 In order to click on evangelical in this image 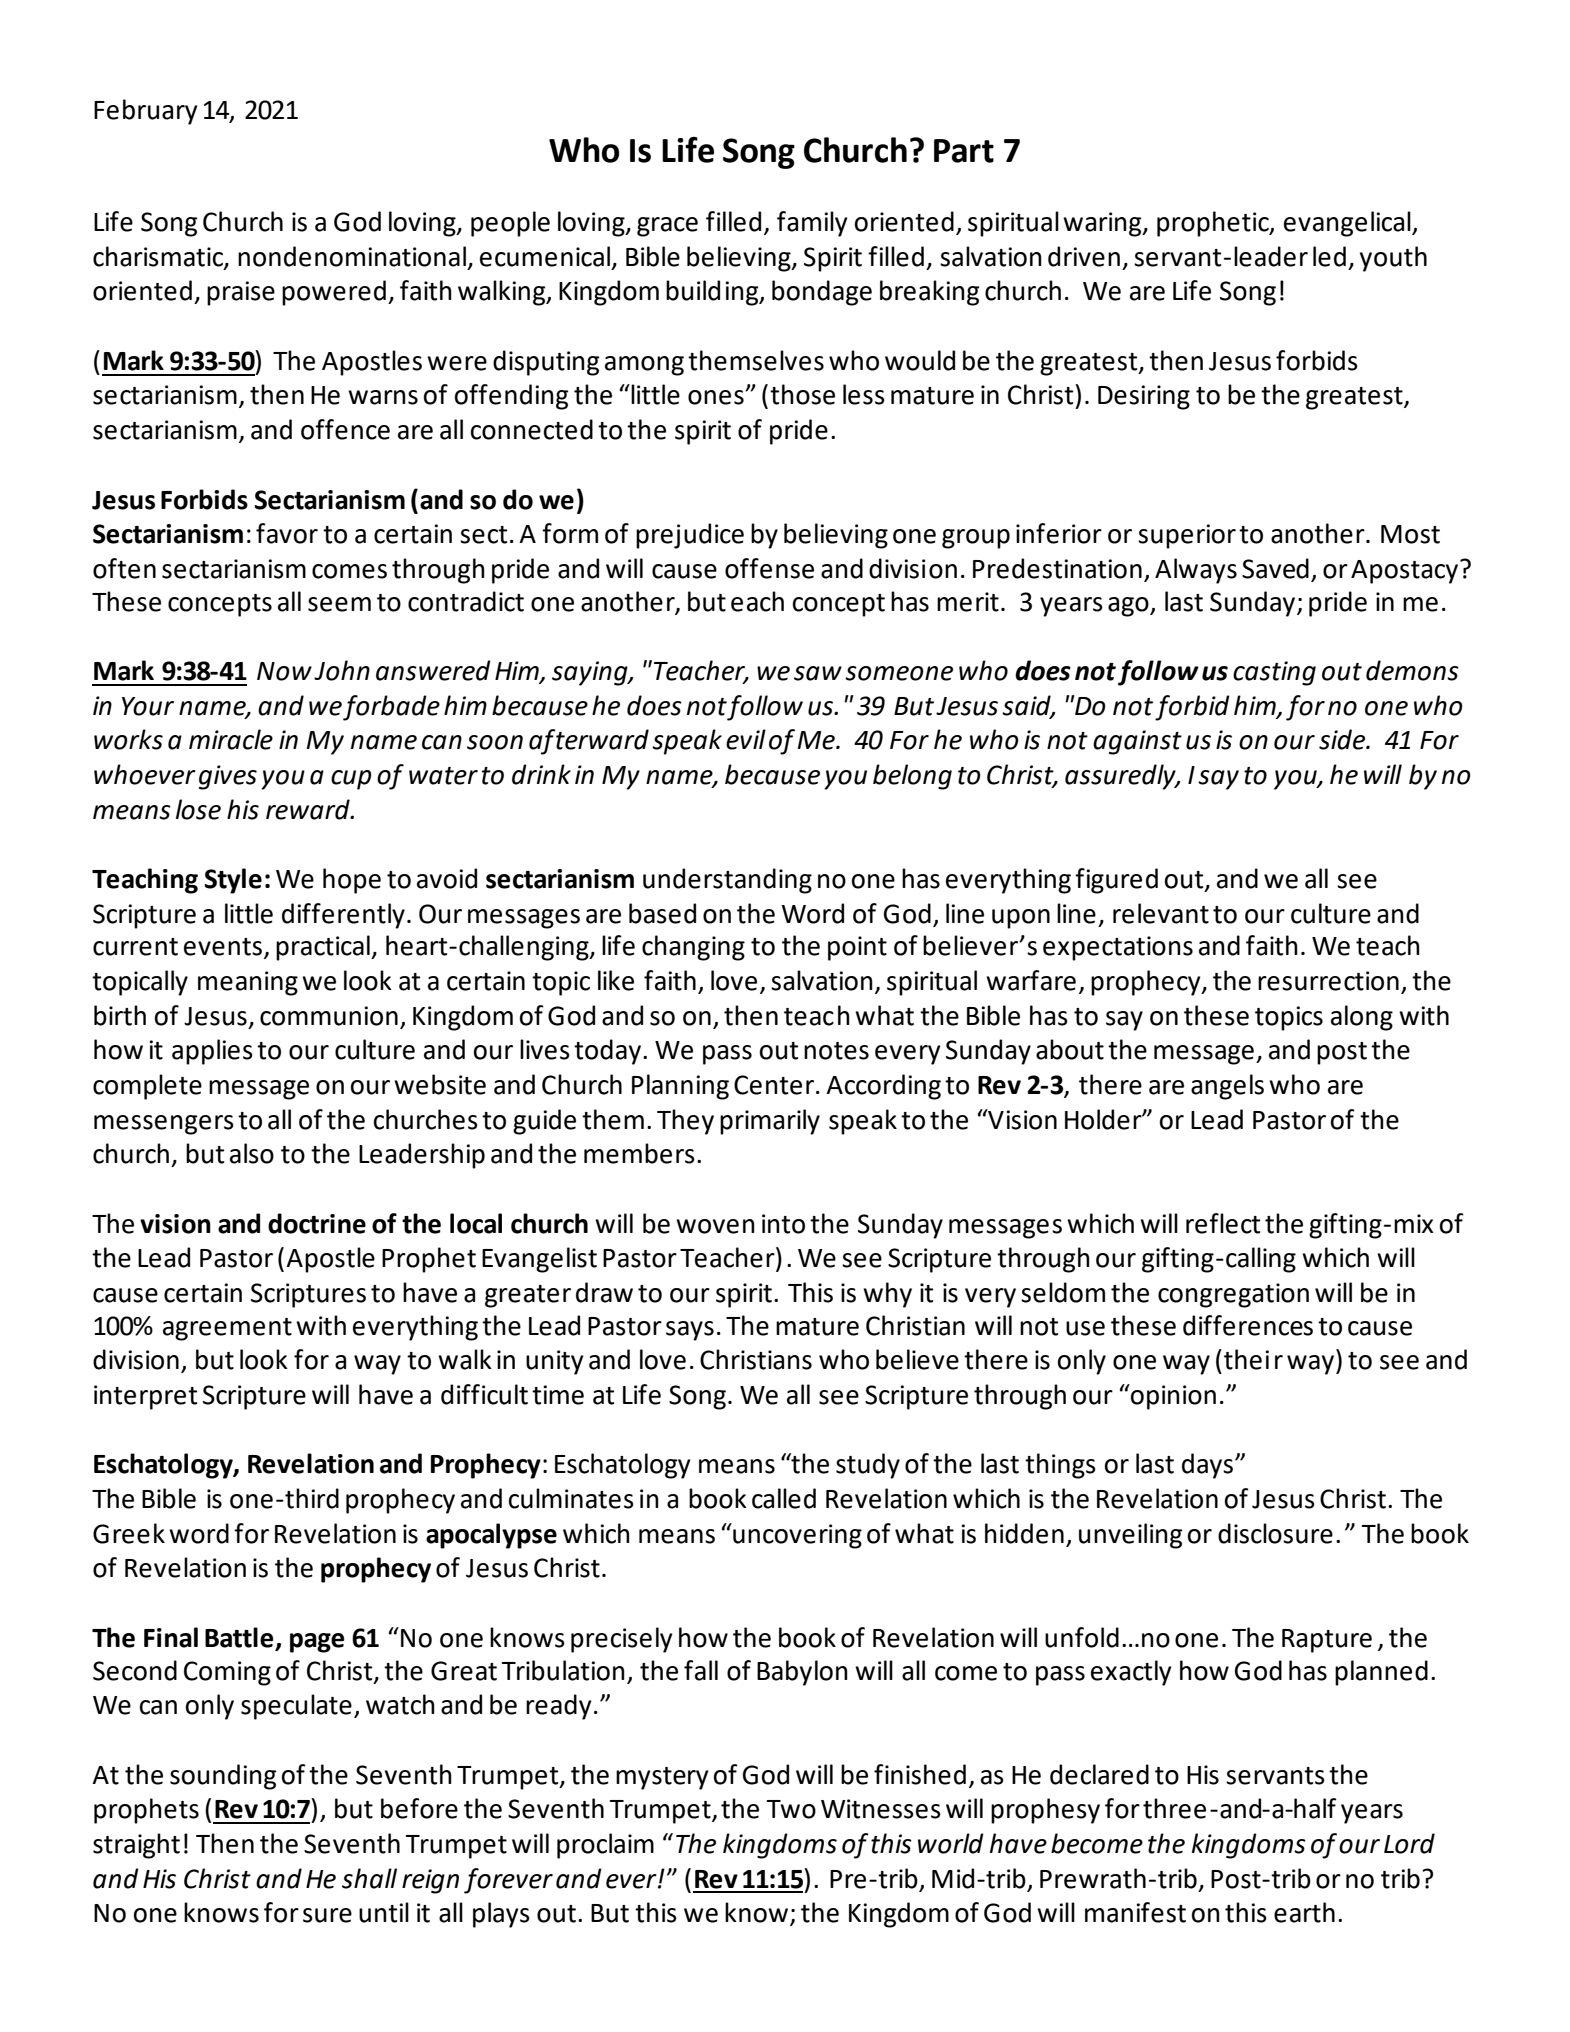, I will do `click(1348, 224)`.
